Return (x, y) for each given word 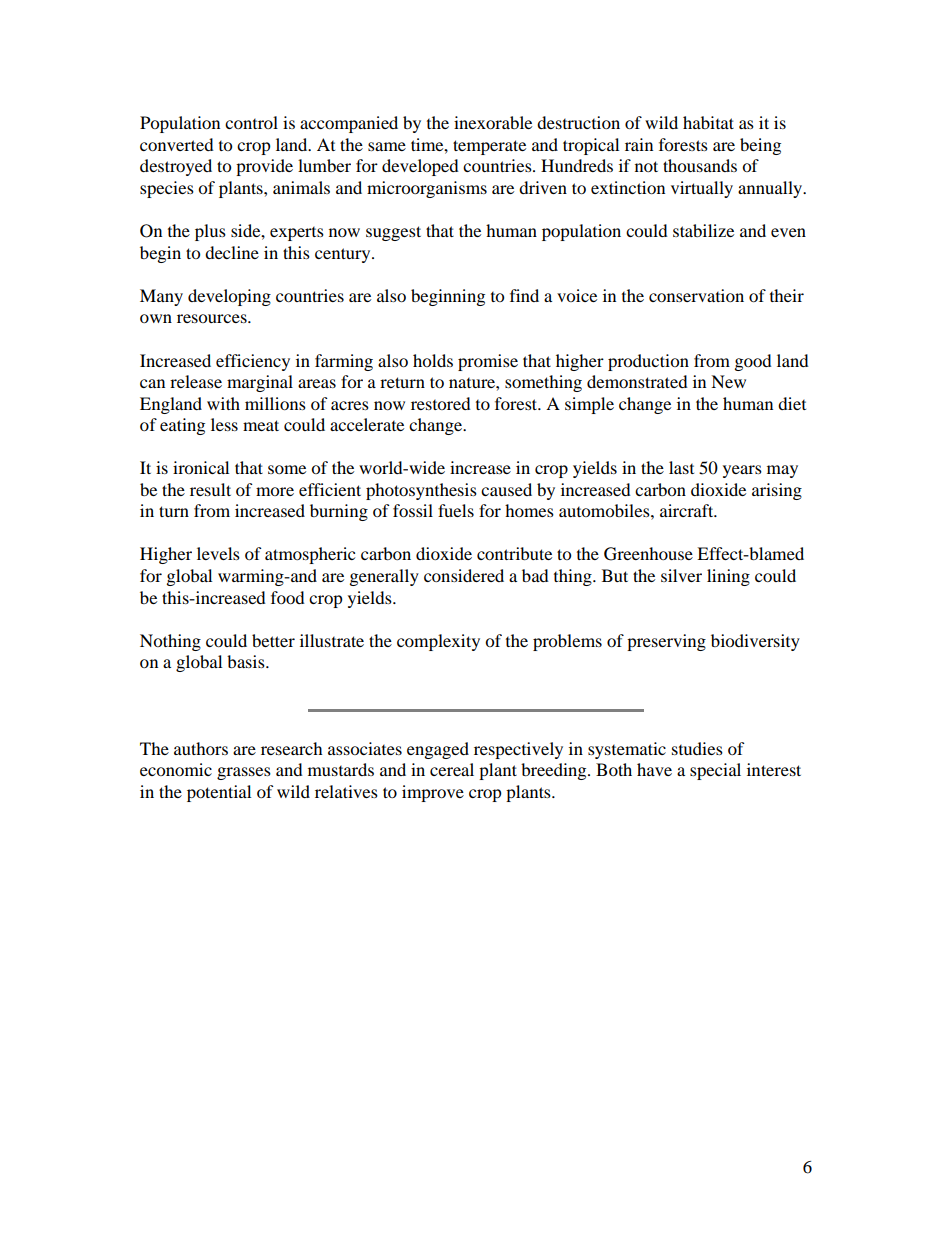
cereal (452, 769)
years (742, 471)
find (524, 295)
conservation (696, 295)
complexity (438, 642)
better (273, 640)
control (251, 122)
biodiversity (755, 642)
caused (506, 489)
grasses (244, 773)
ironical (201, 467)
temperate (489, 147)
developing (229, 297)
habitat (708, 122)
